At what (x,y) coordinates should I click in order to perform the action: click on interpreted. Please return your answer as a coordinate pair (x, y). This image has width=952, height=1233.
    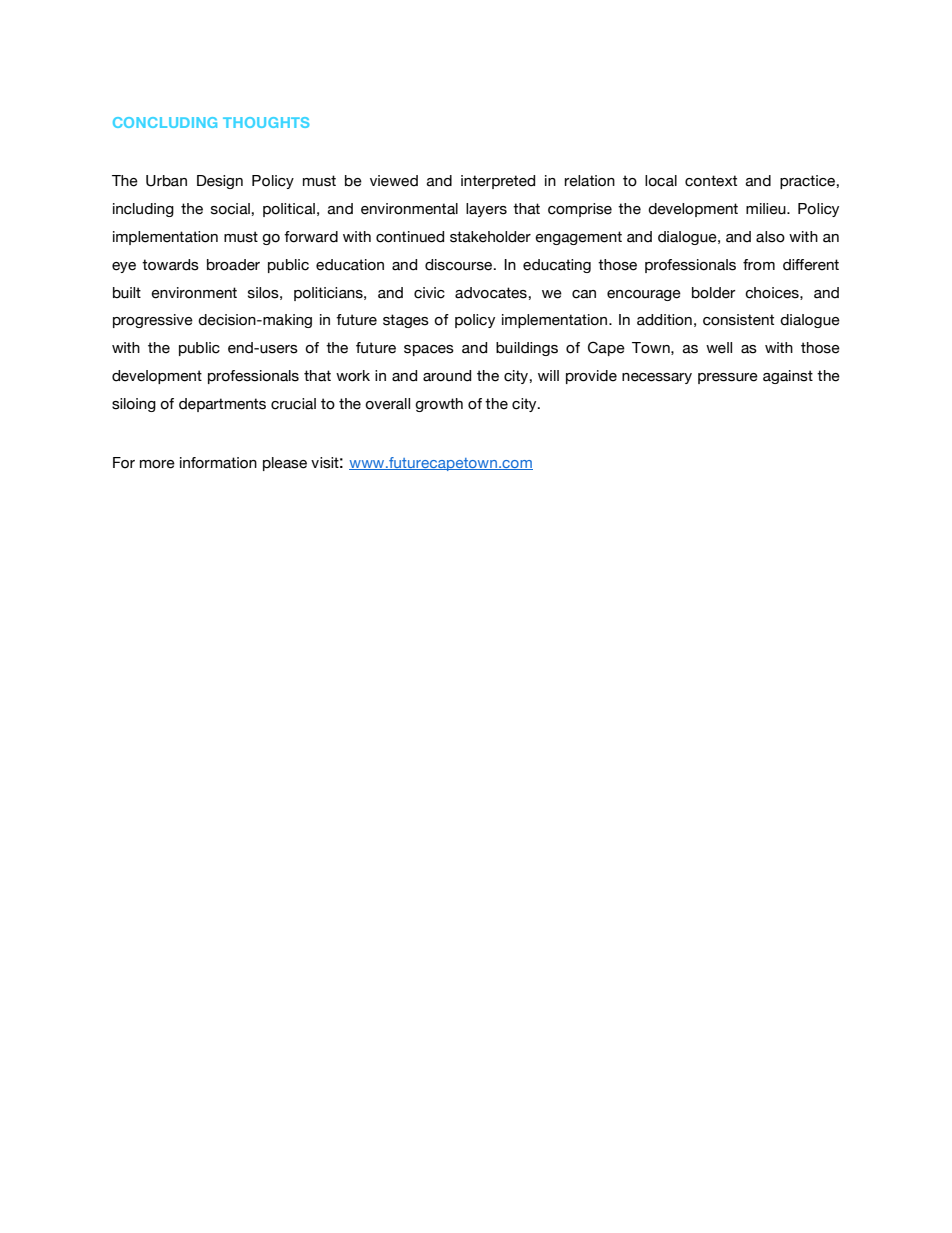
    Looking at the image, I should click on (498, 182).
